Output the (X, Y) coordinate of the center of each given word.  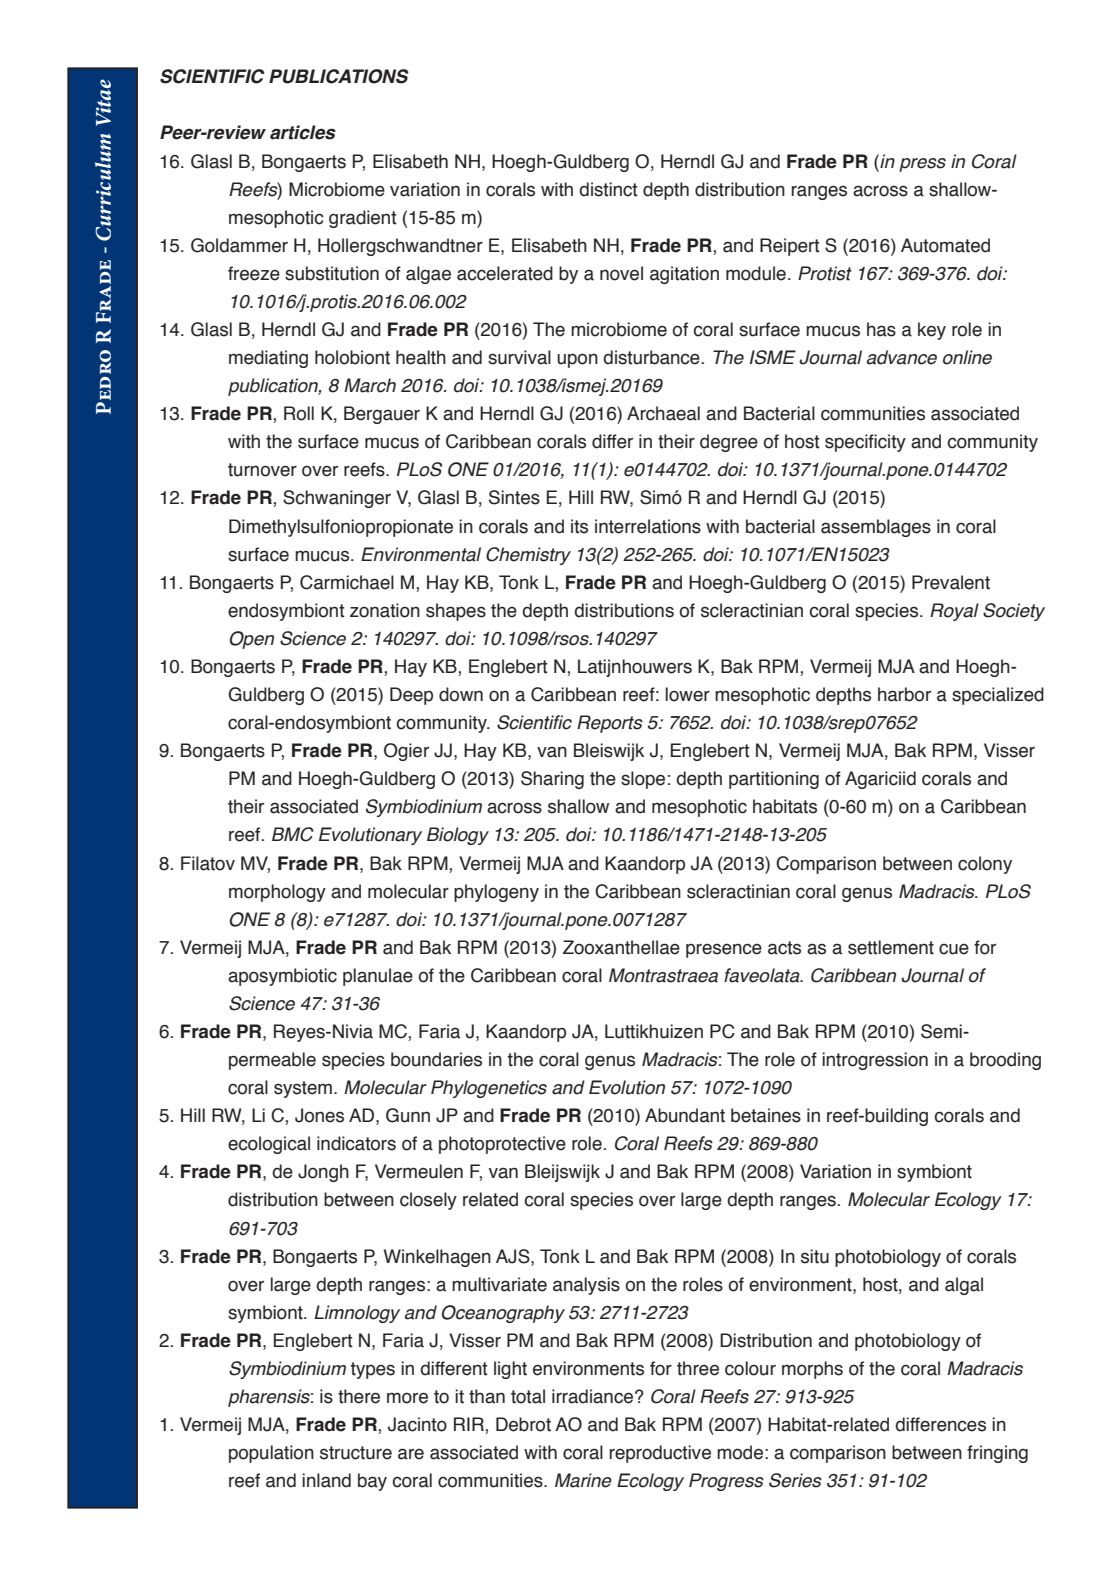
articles (303, 132)
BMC (293, 834)
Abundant (685, 1115)
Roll (299, 413)
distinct (608, 189)
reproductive (660, 1454)
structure (356, 1453)
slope (643, 780)
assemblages (876, 528)
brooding (1005, 1061)
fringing (997, 1454)
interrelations (648, 526)
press (922, 165)
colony (985, 865)
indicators (356, 1143)
